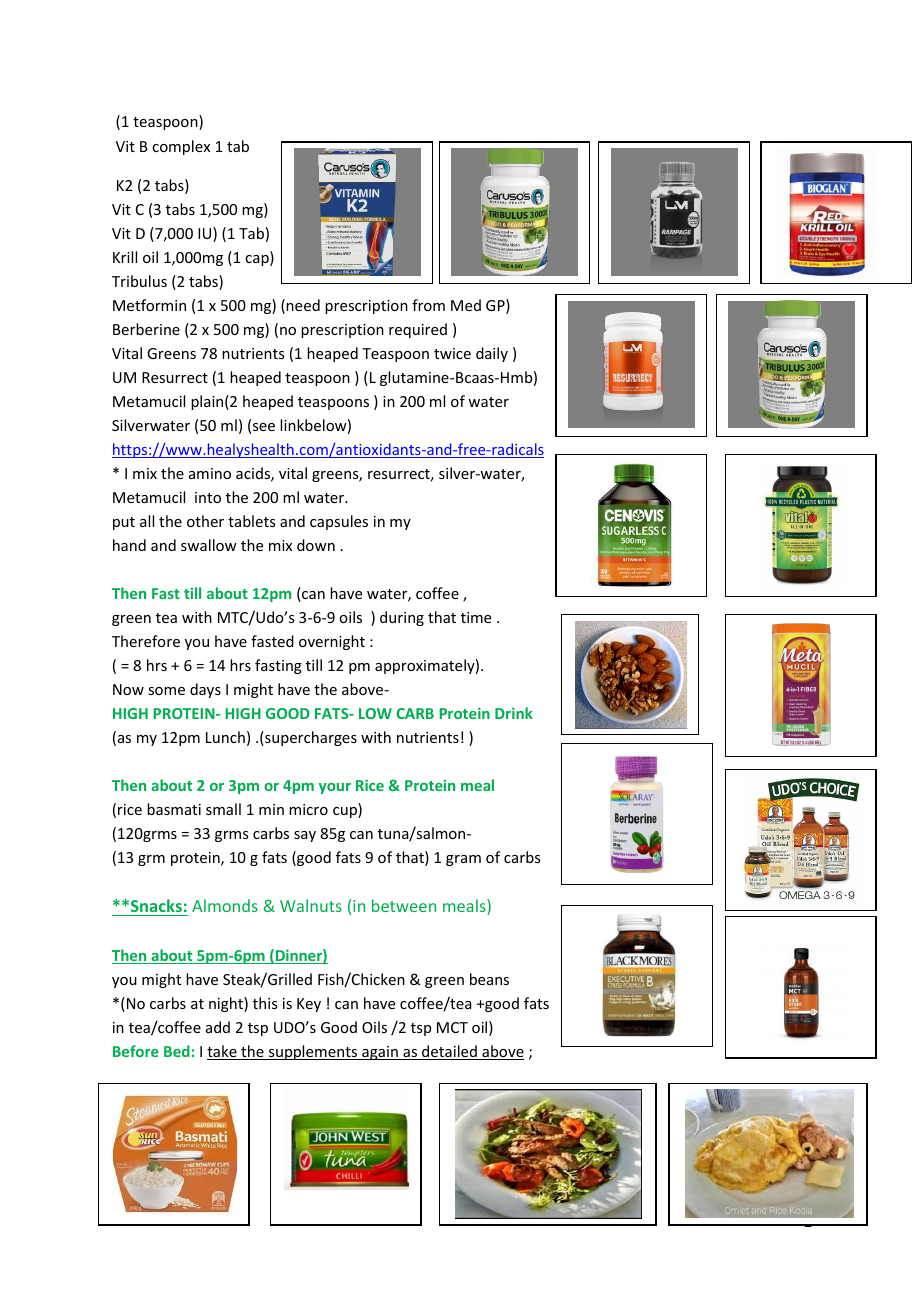  Describe the element at coordinates (303, 305) in the screenshot. I see `need` at that location.
